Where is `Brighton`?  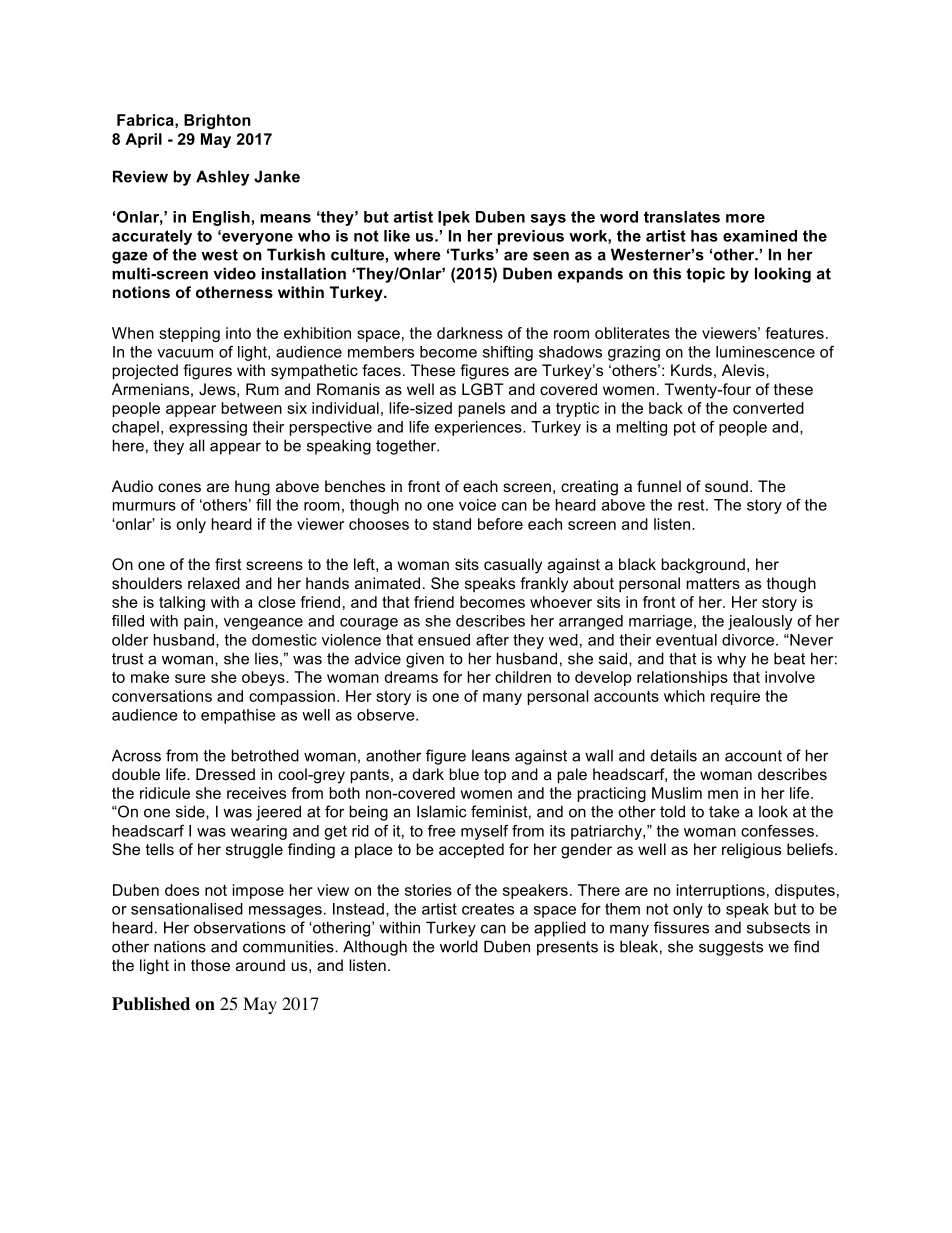
Brighton is located at coordinates (217, 121).
